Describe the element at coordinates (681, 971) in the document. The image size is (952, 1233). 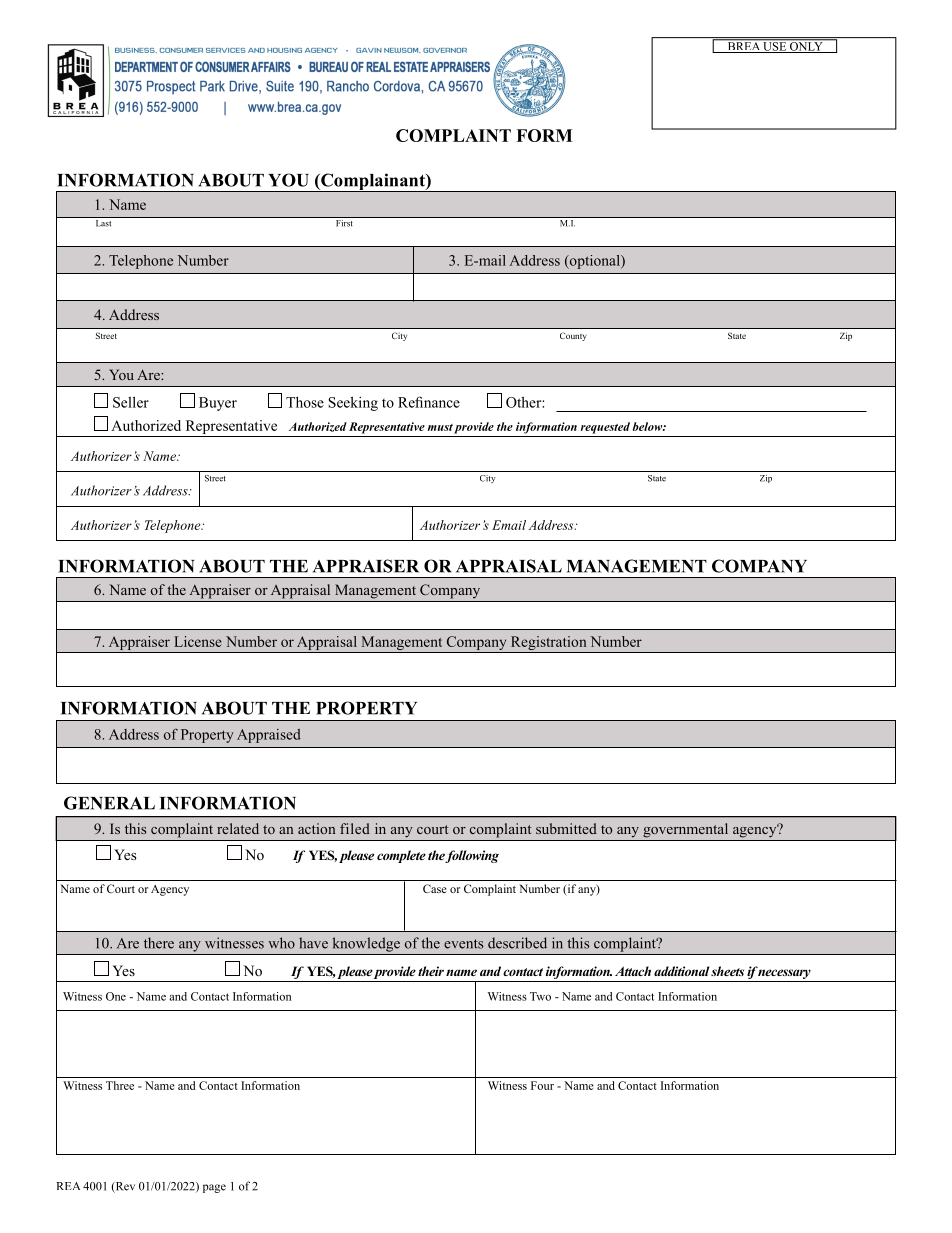
I see `additional` at that location.
